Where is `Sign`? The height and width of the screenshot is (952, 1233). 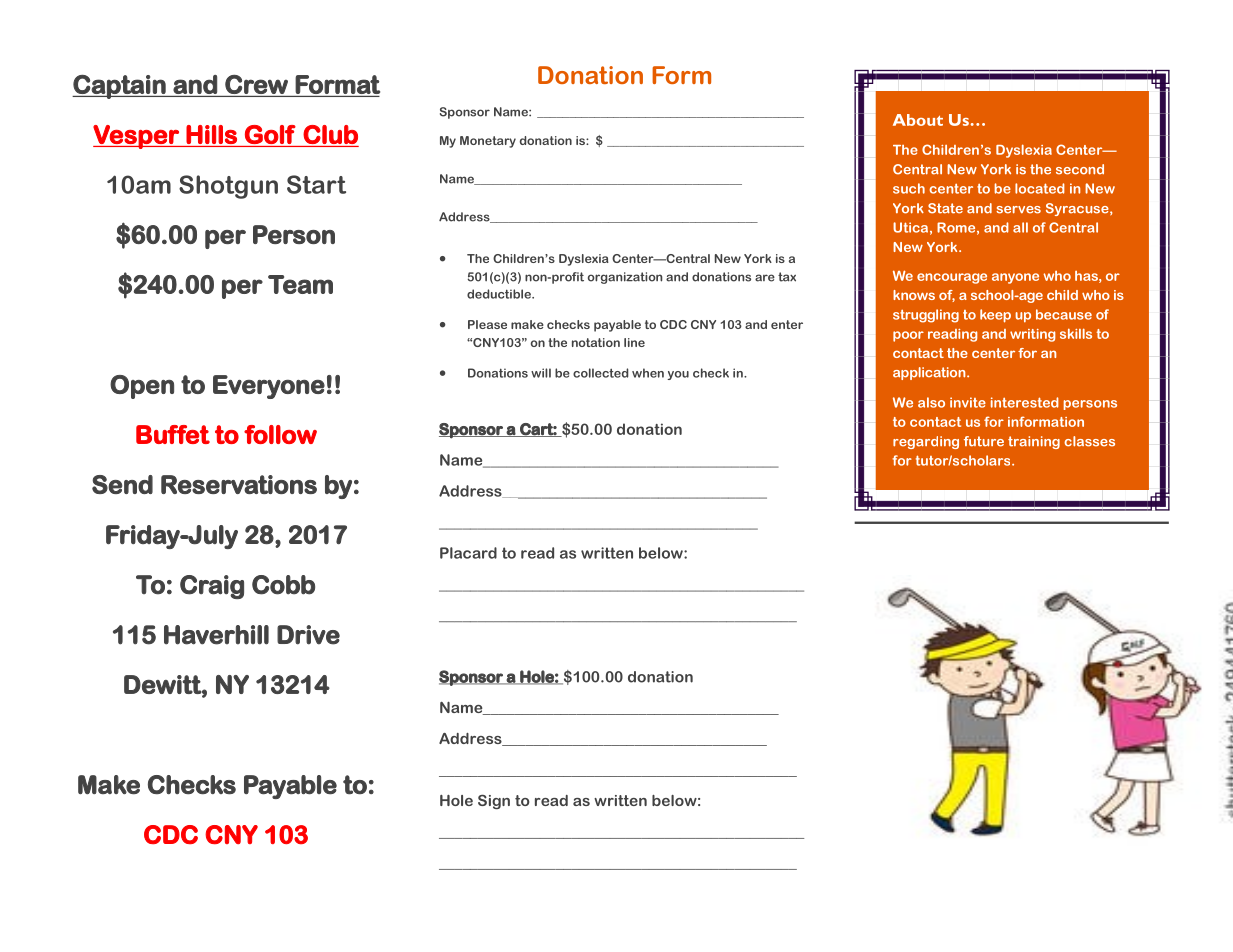 Sign is located at coordinates (494, 801).
